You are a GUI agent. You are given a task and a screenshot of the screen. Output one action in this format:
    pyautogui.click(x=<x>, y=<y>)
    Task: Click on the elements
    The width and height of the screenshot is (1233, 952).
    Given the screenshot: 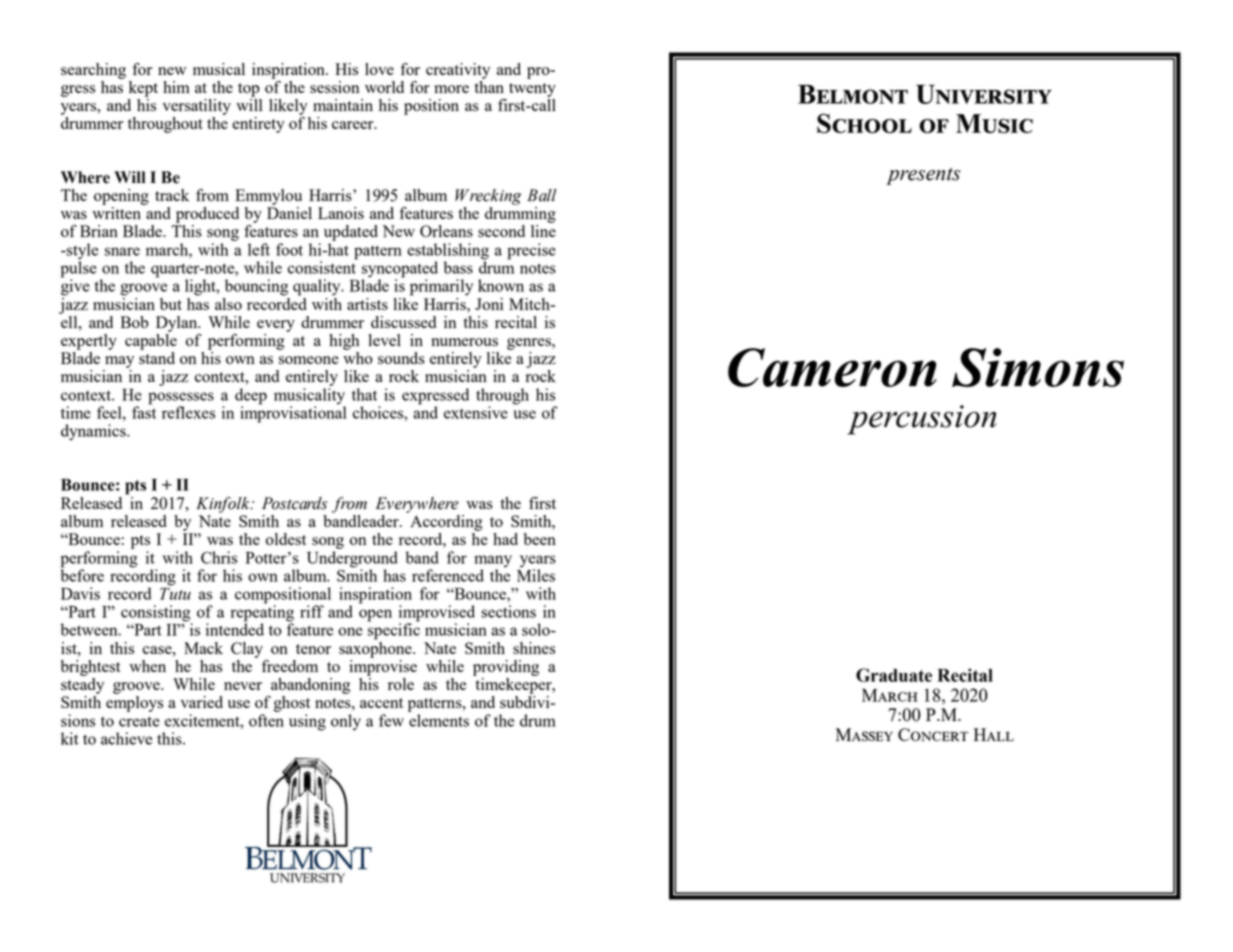 What is the action you would take?
    pyautogui.click(x=439, y=720)
